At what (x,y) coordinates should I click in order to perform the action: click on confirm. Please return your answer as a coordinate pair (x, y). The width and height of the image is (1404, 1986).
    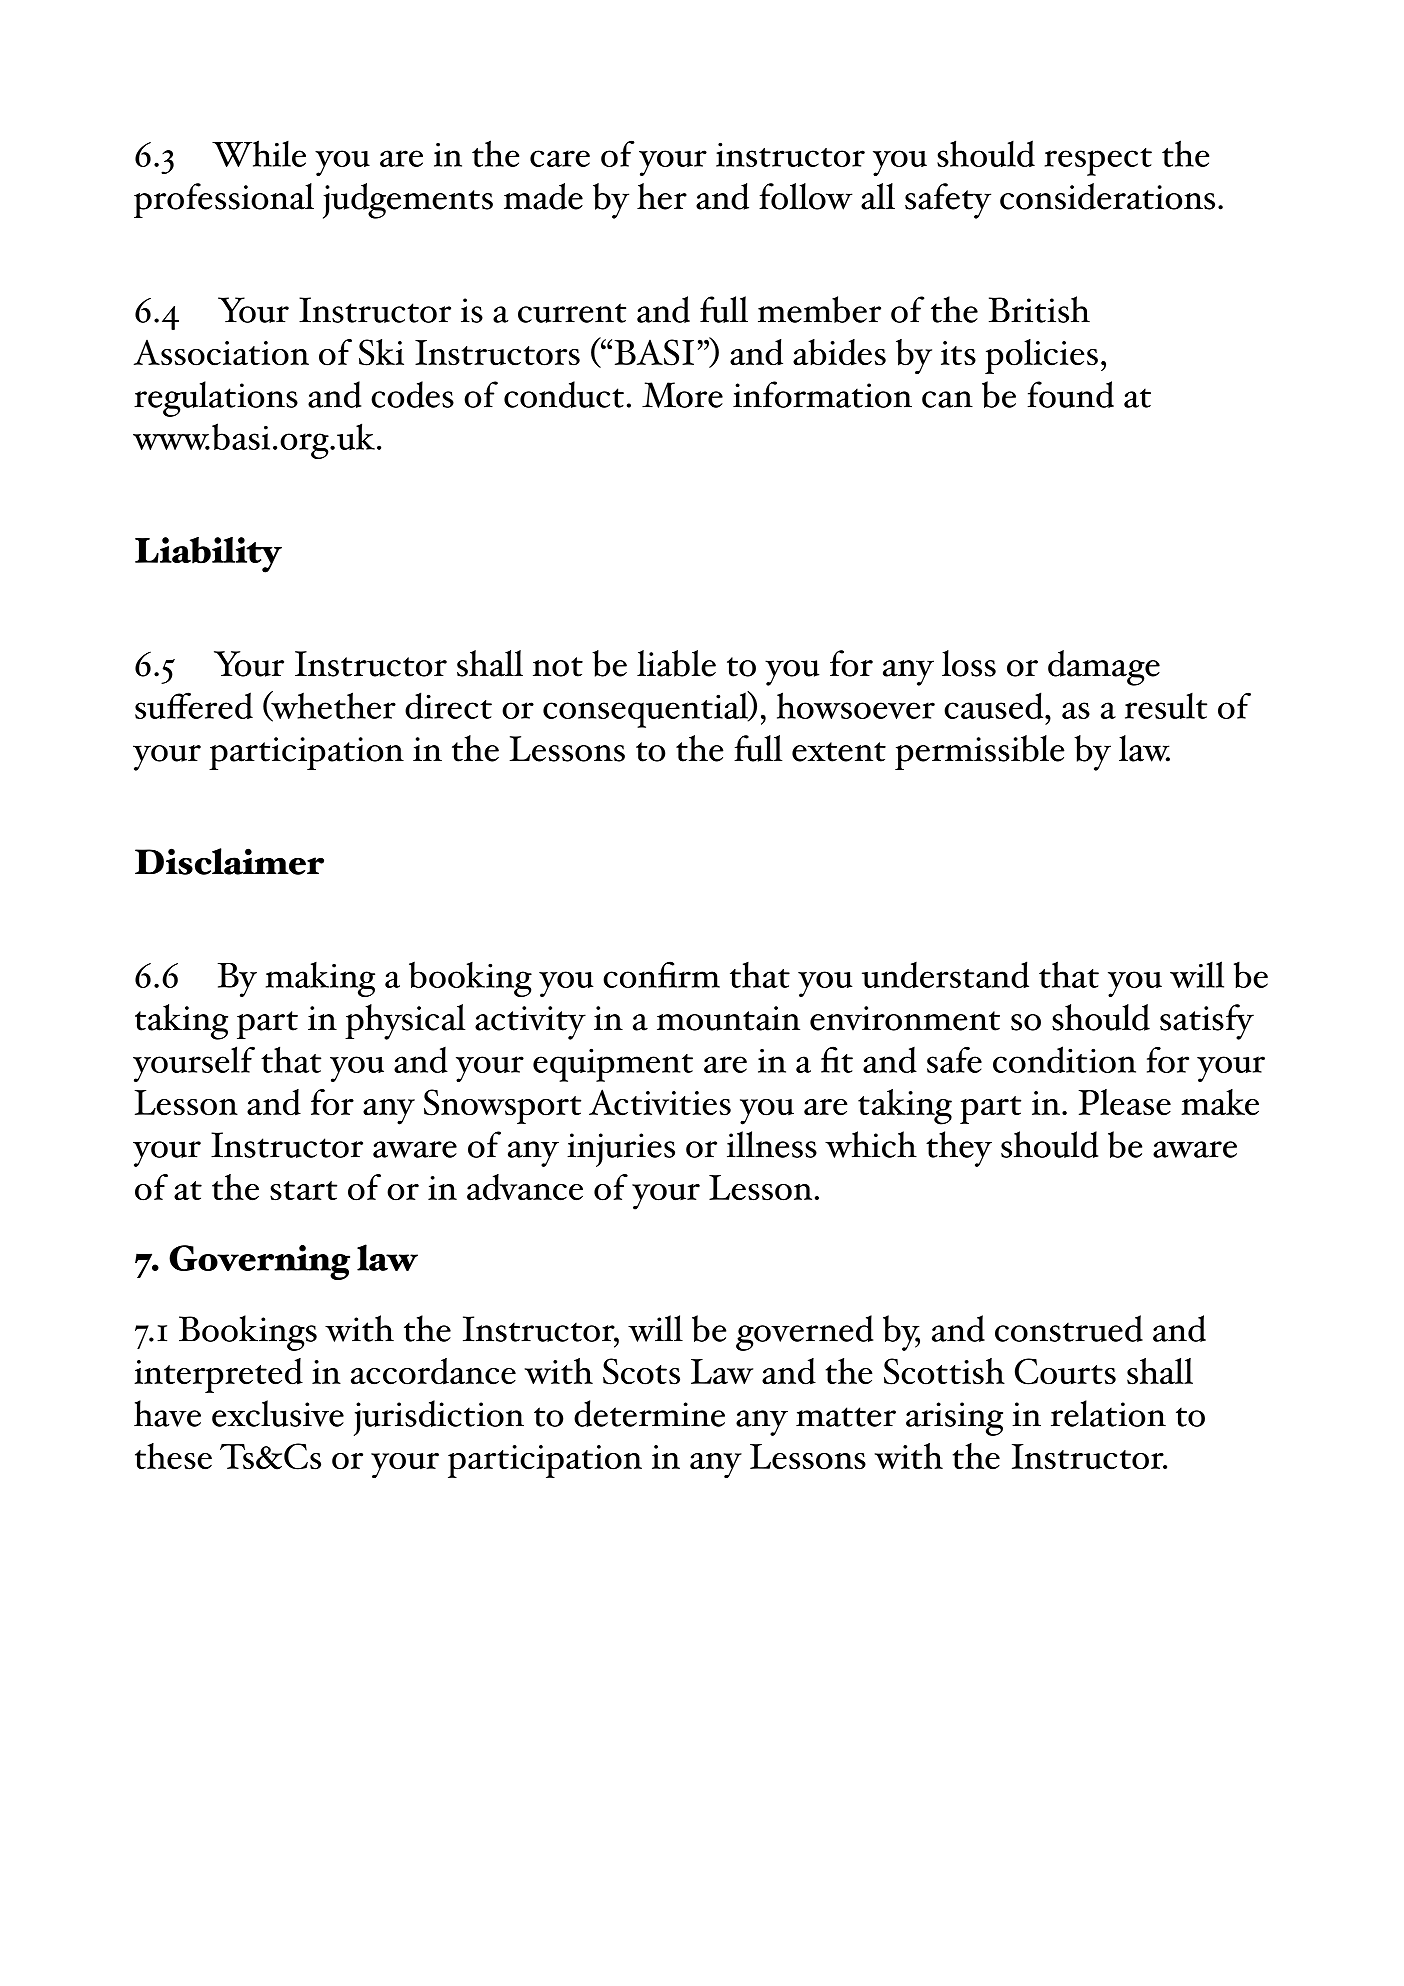
    Looking at the image, I should click on (661, 974).
